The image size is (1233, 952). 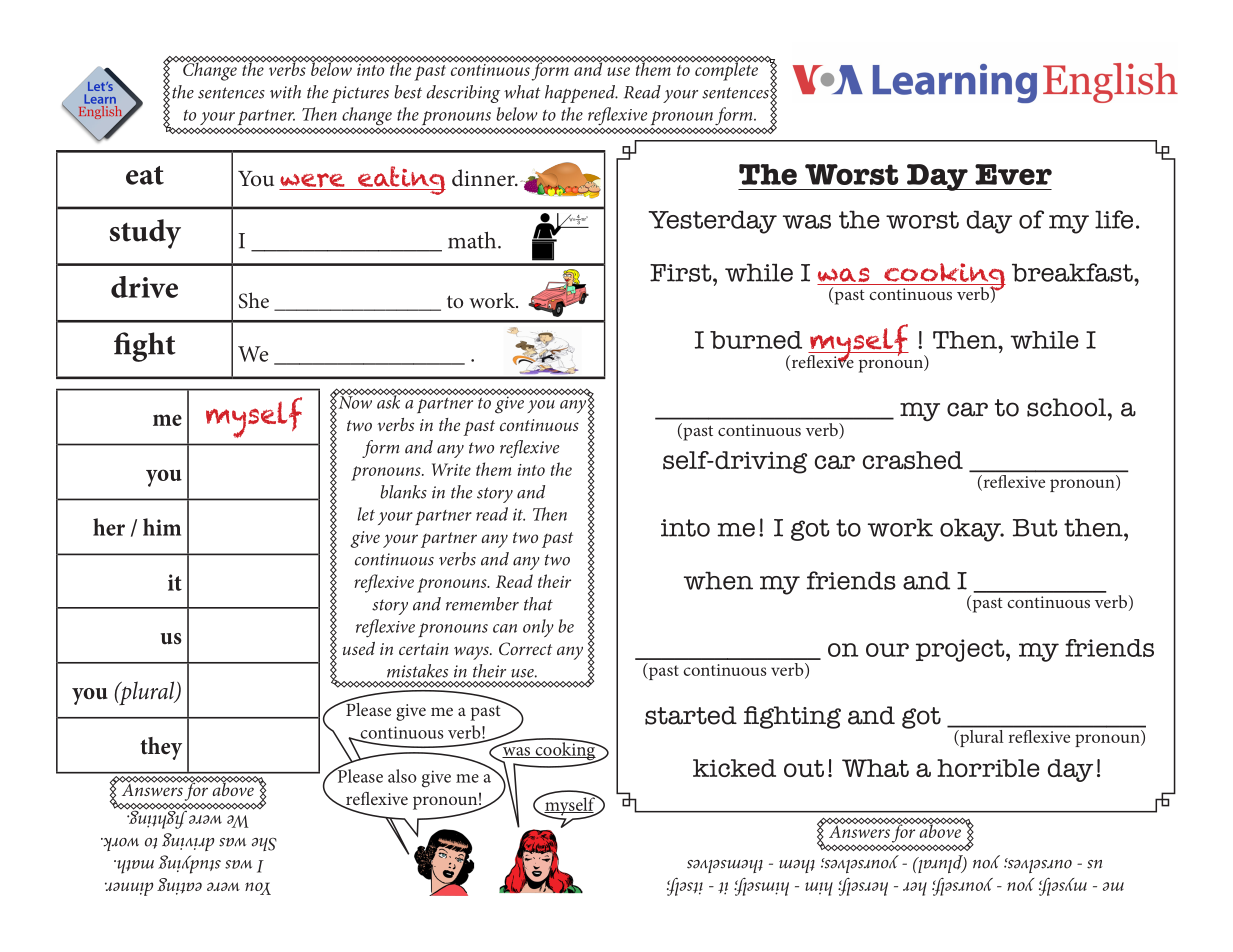 I want to click on school, so click(x=1066, y=407).
